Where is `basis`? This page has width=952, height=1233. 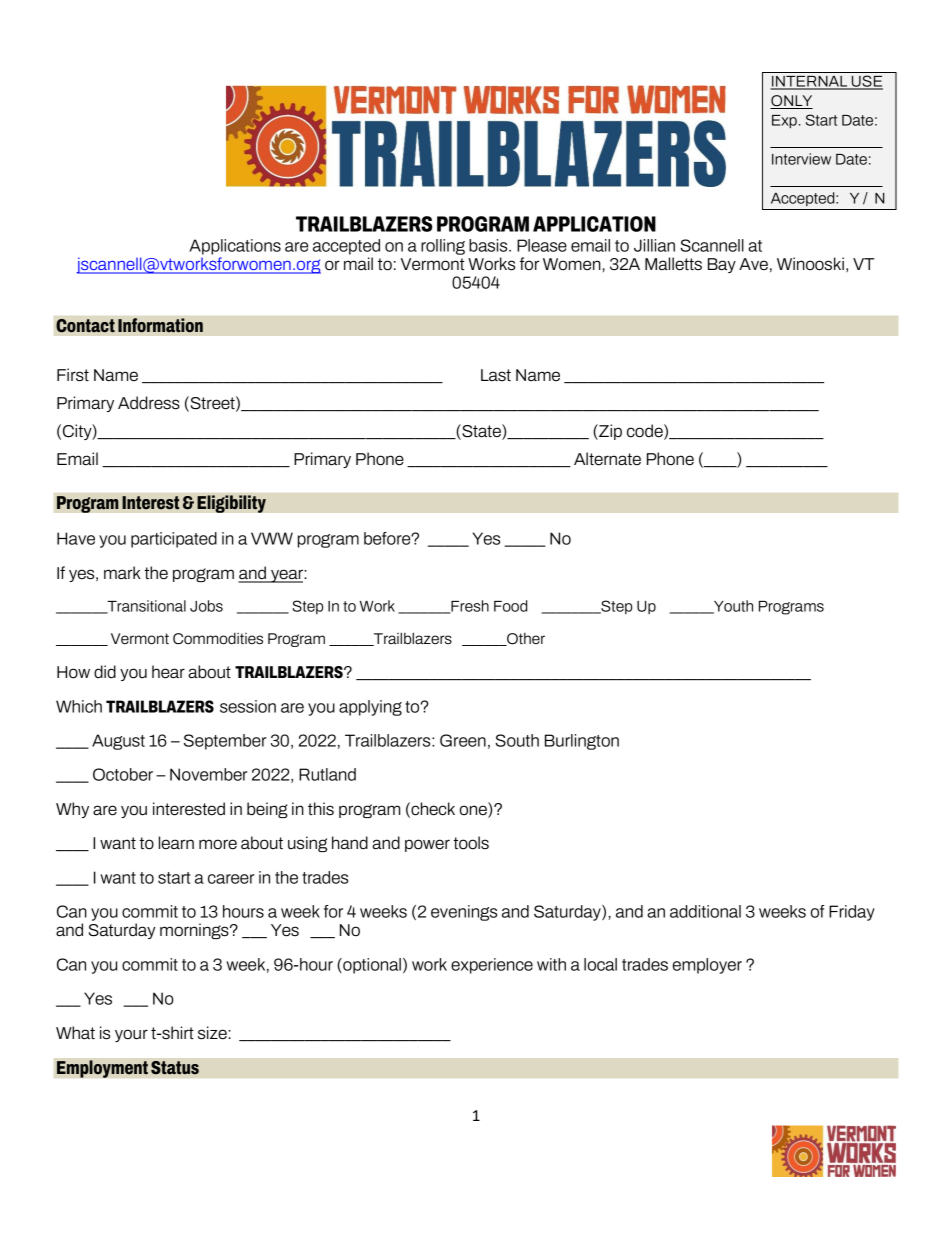 basis is located at coordinates (489, 245).
